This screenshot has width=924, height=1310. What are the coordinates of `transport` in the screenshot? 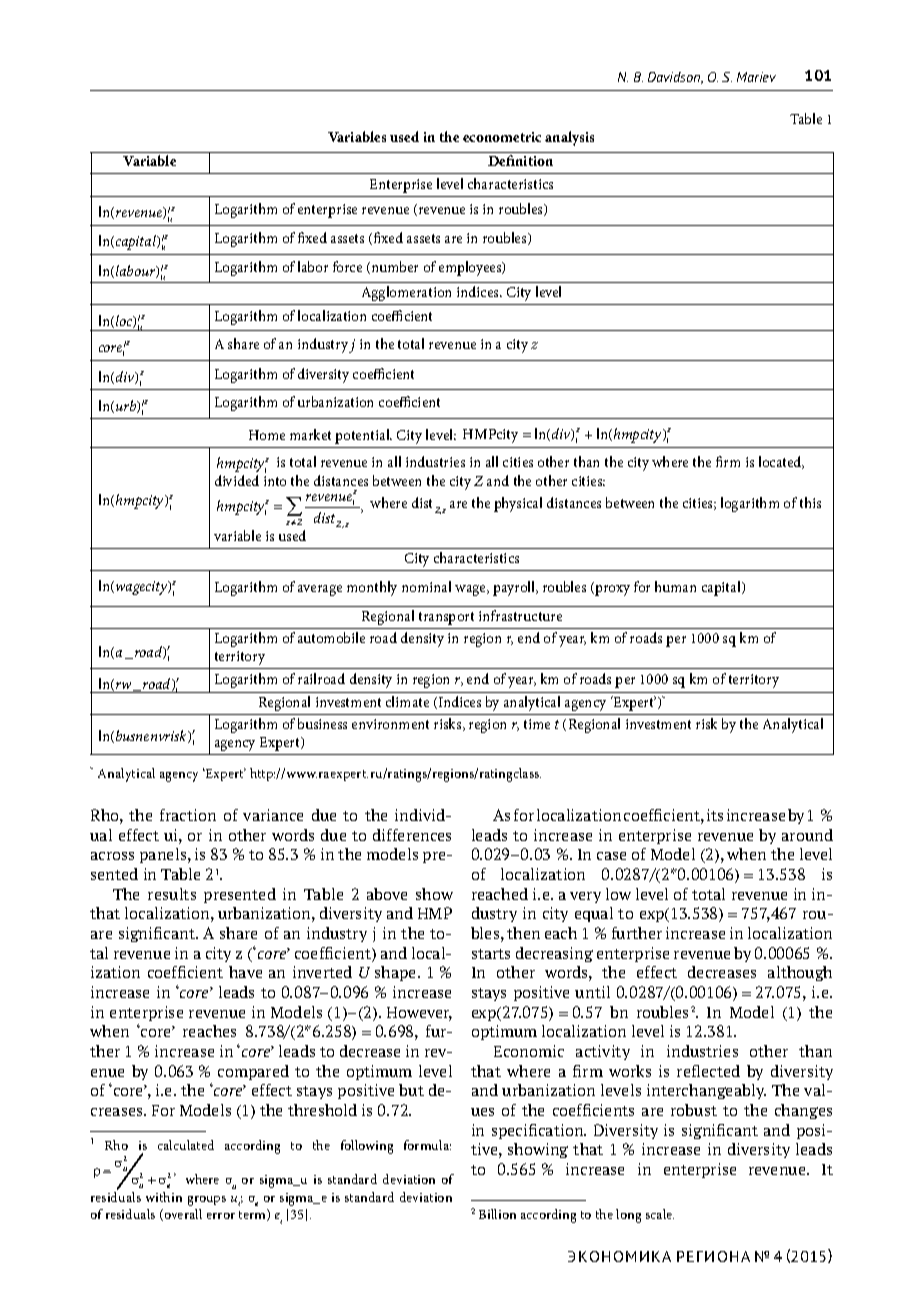 It's located at (446, 618).
